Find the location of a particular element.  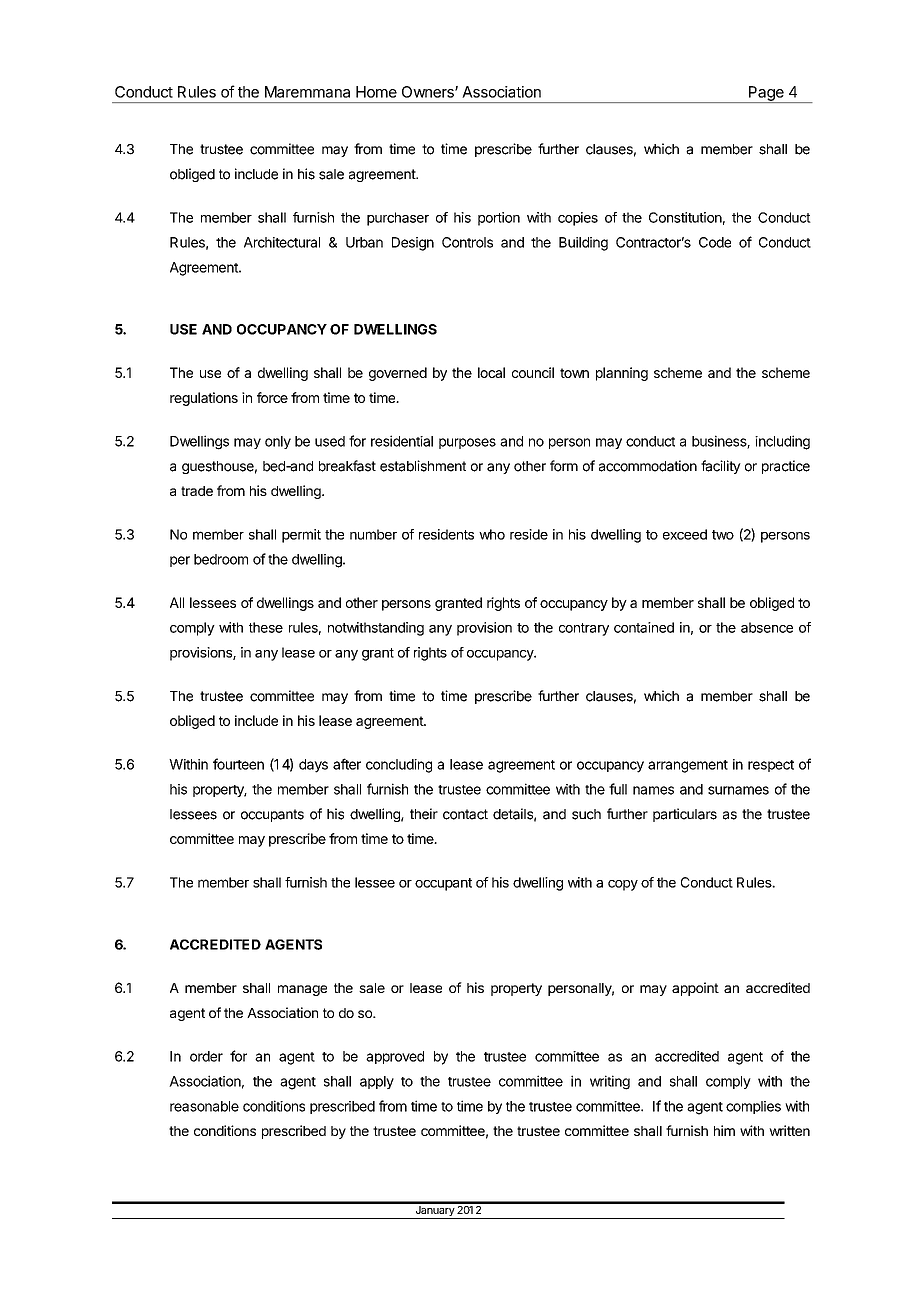

local is located at coordinates (491, 372).
